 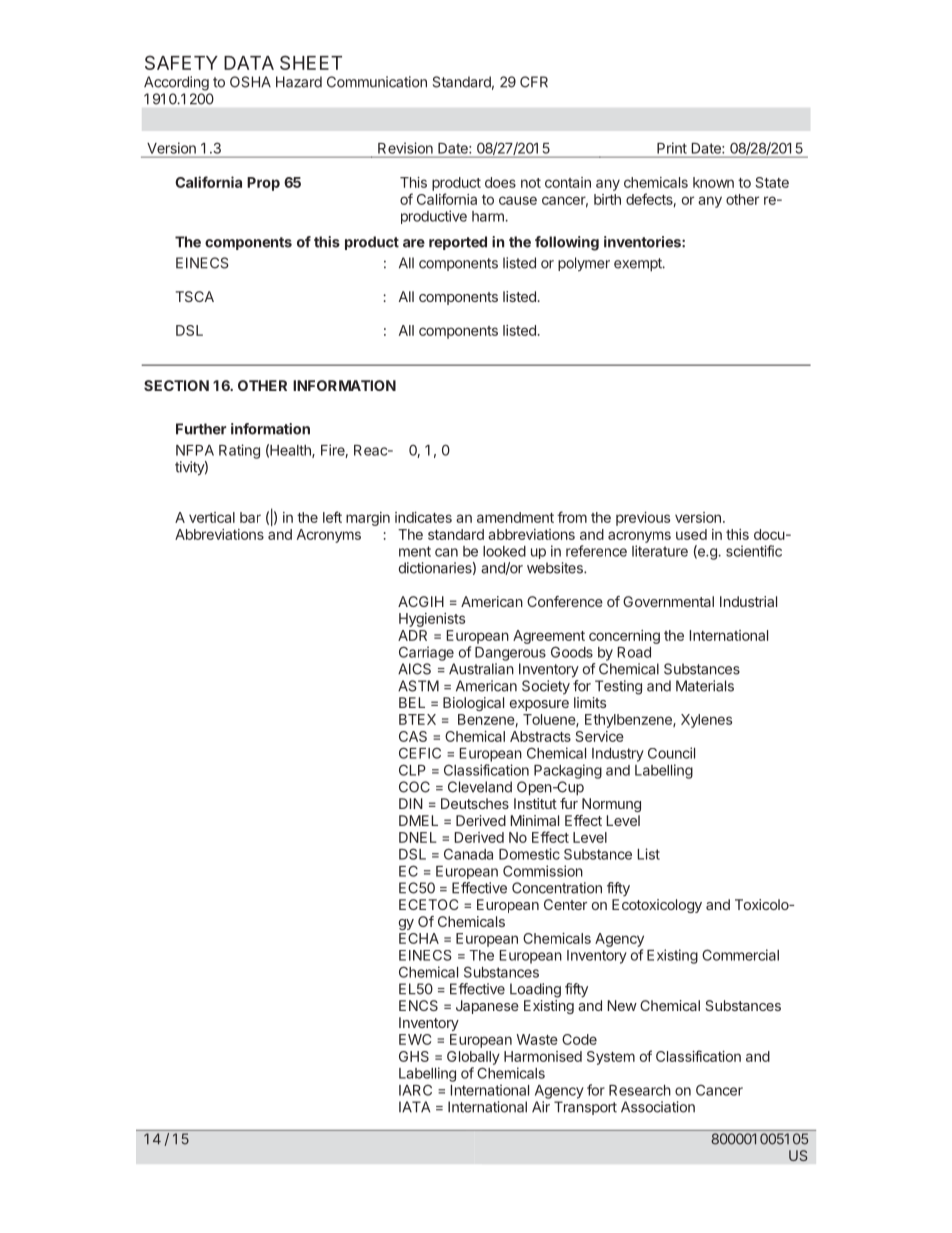 I want to click on Print, so click(x=672, y=148).
